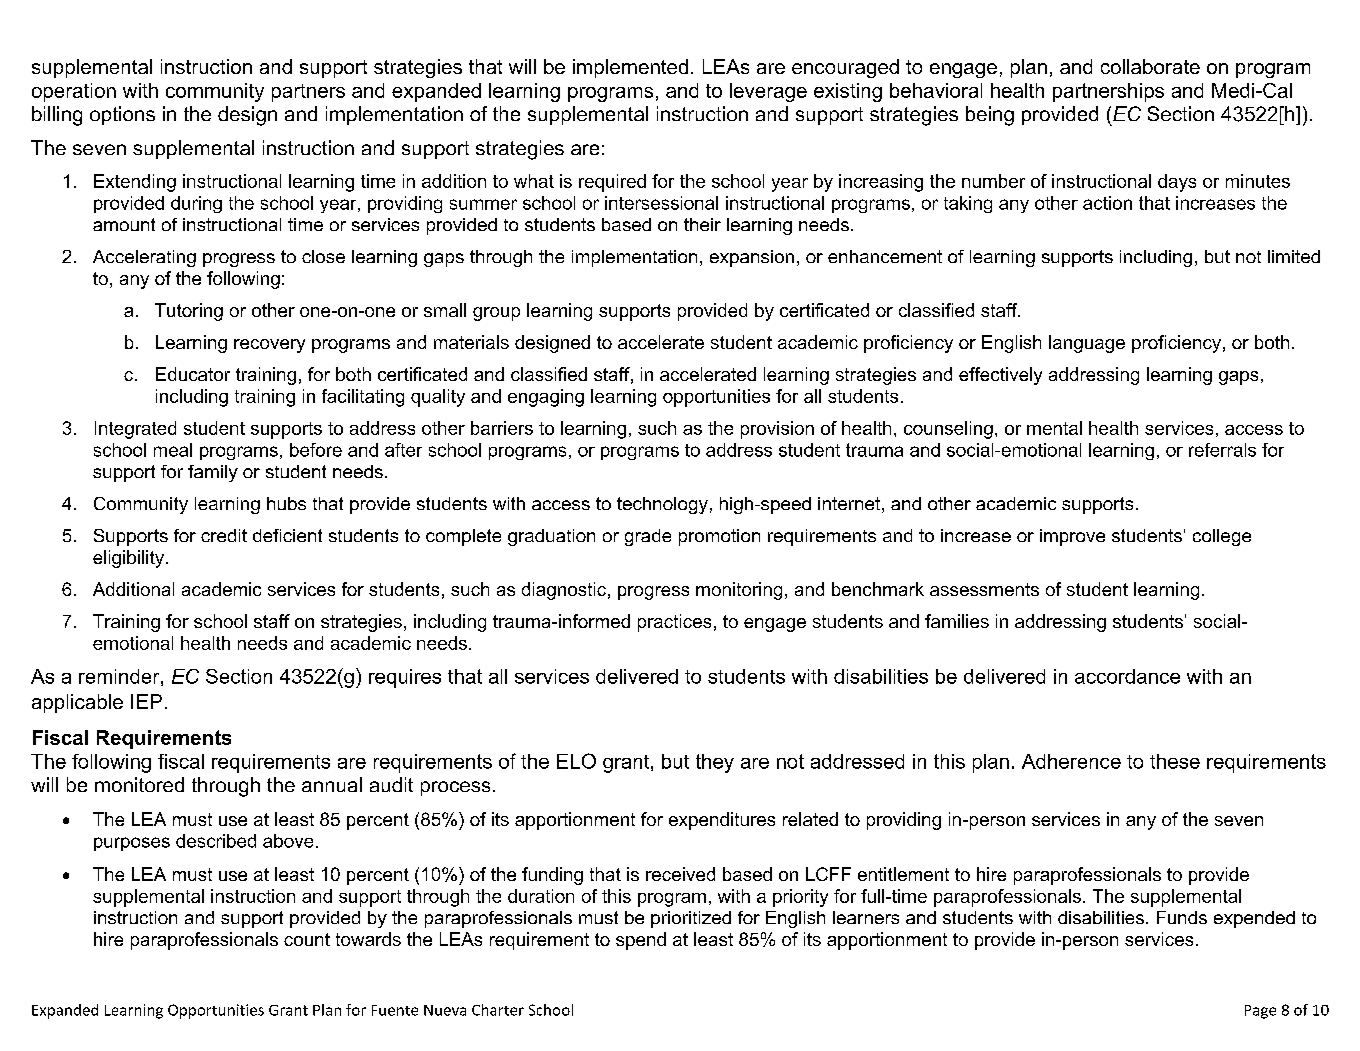  What do you see at coordinates (1087, 344) in the screenshot?
I see `language` at bounding box center [1087, 344].
